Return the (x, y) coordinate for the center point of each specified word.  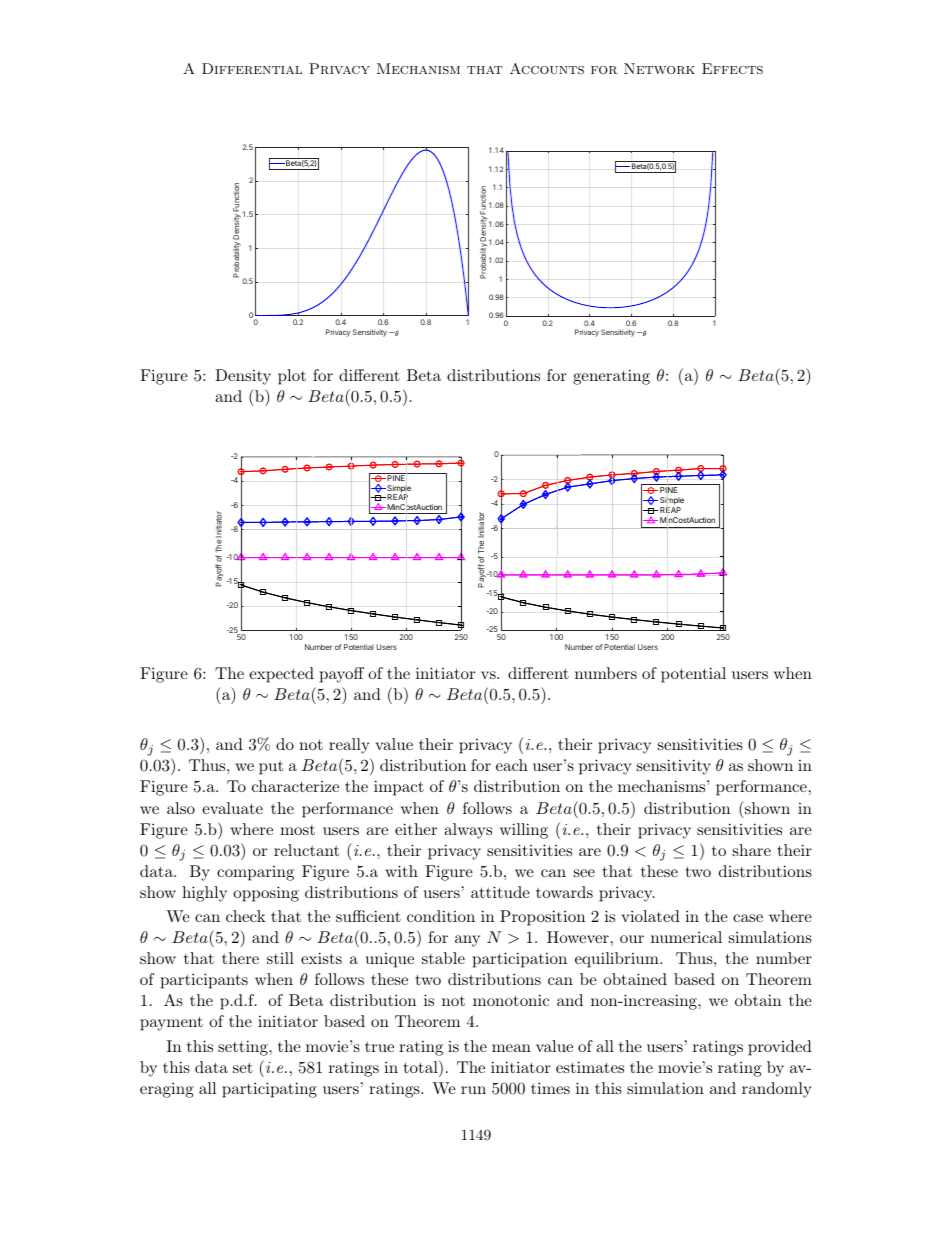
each (512, 765)
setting (244, 1048)
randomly (777, 1090)
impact (399, 788)
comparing (255, 873)
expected (281, 675)
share (752, 850)
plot (292, 377)
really (349, 746)
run (473, 1090)
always (468, 831)
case (748, 918)
